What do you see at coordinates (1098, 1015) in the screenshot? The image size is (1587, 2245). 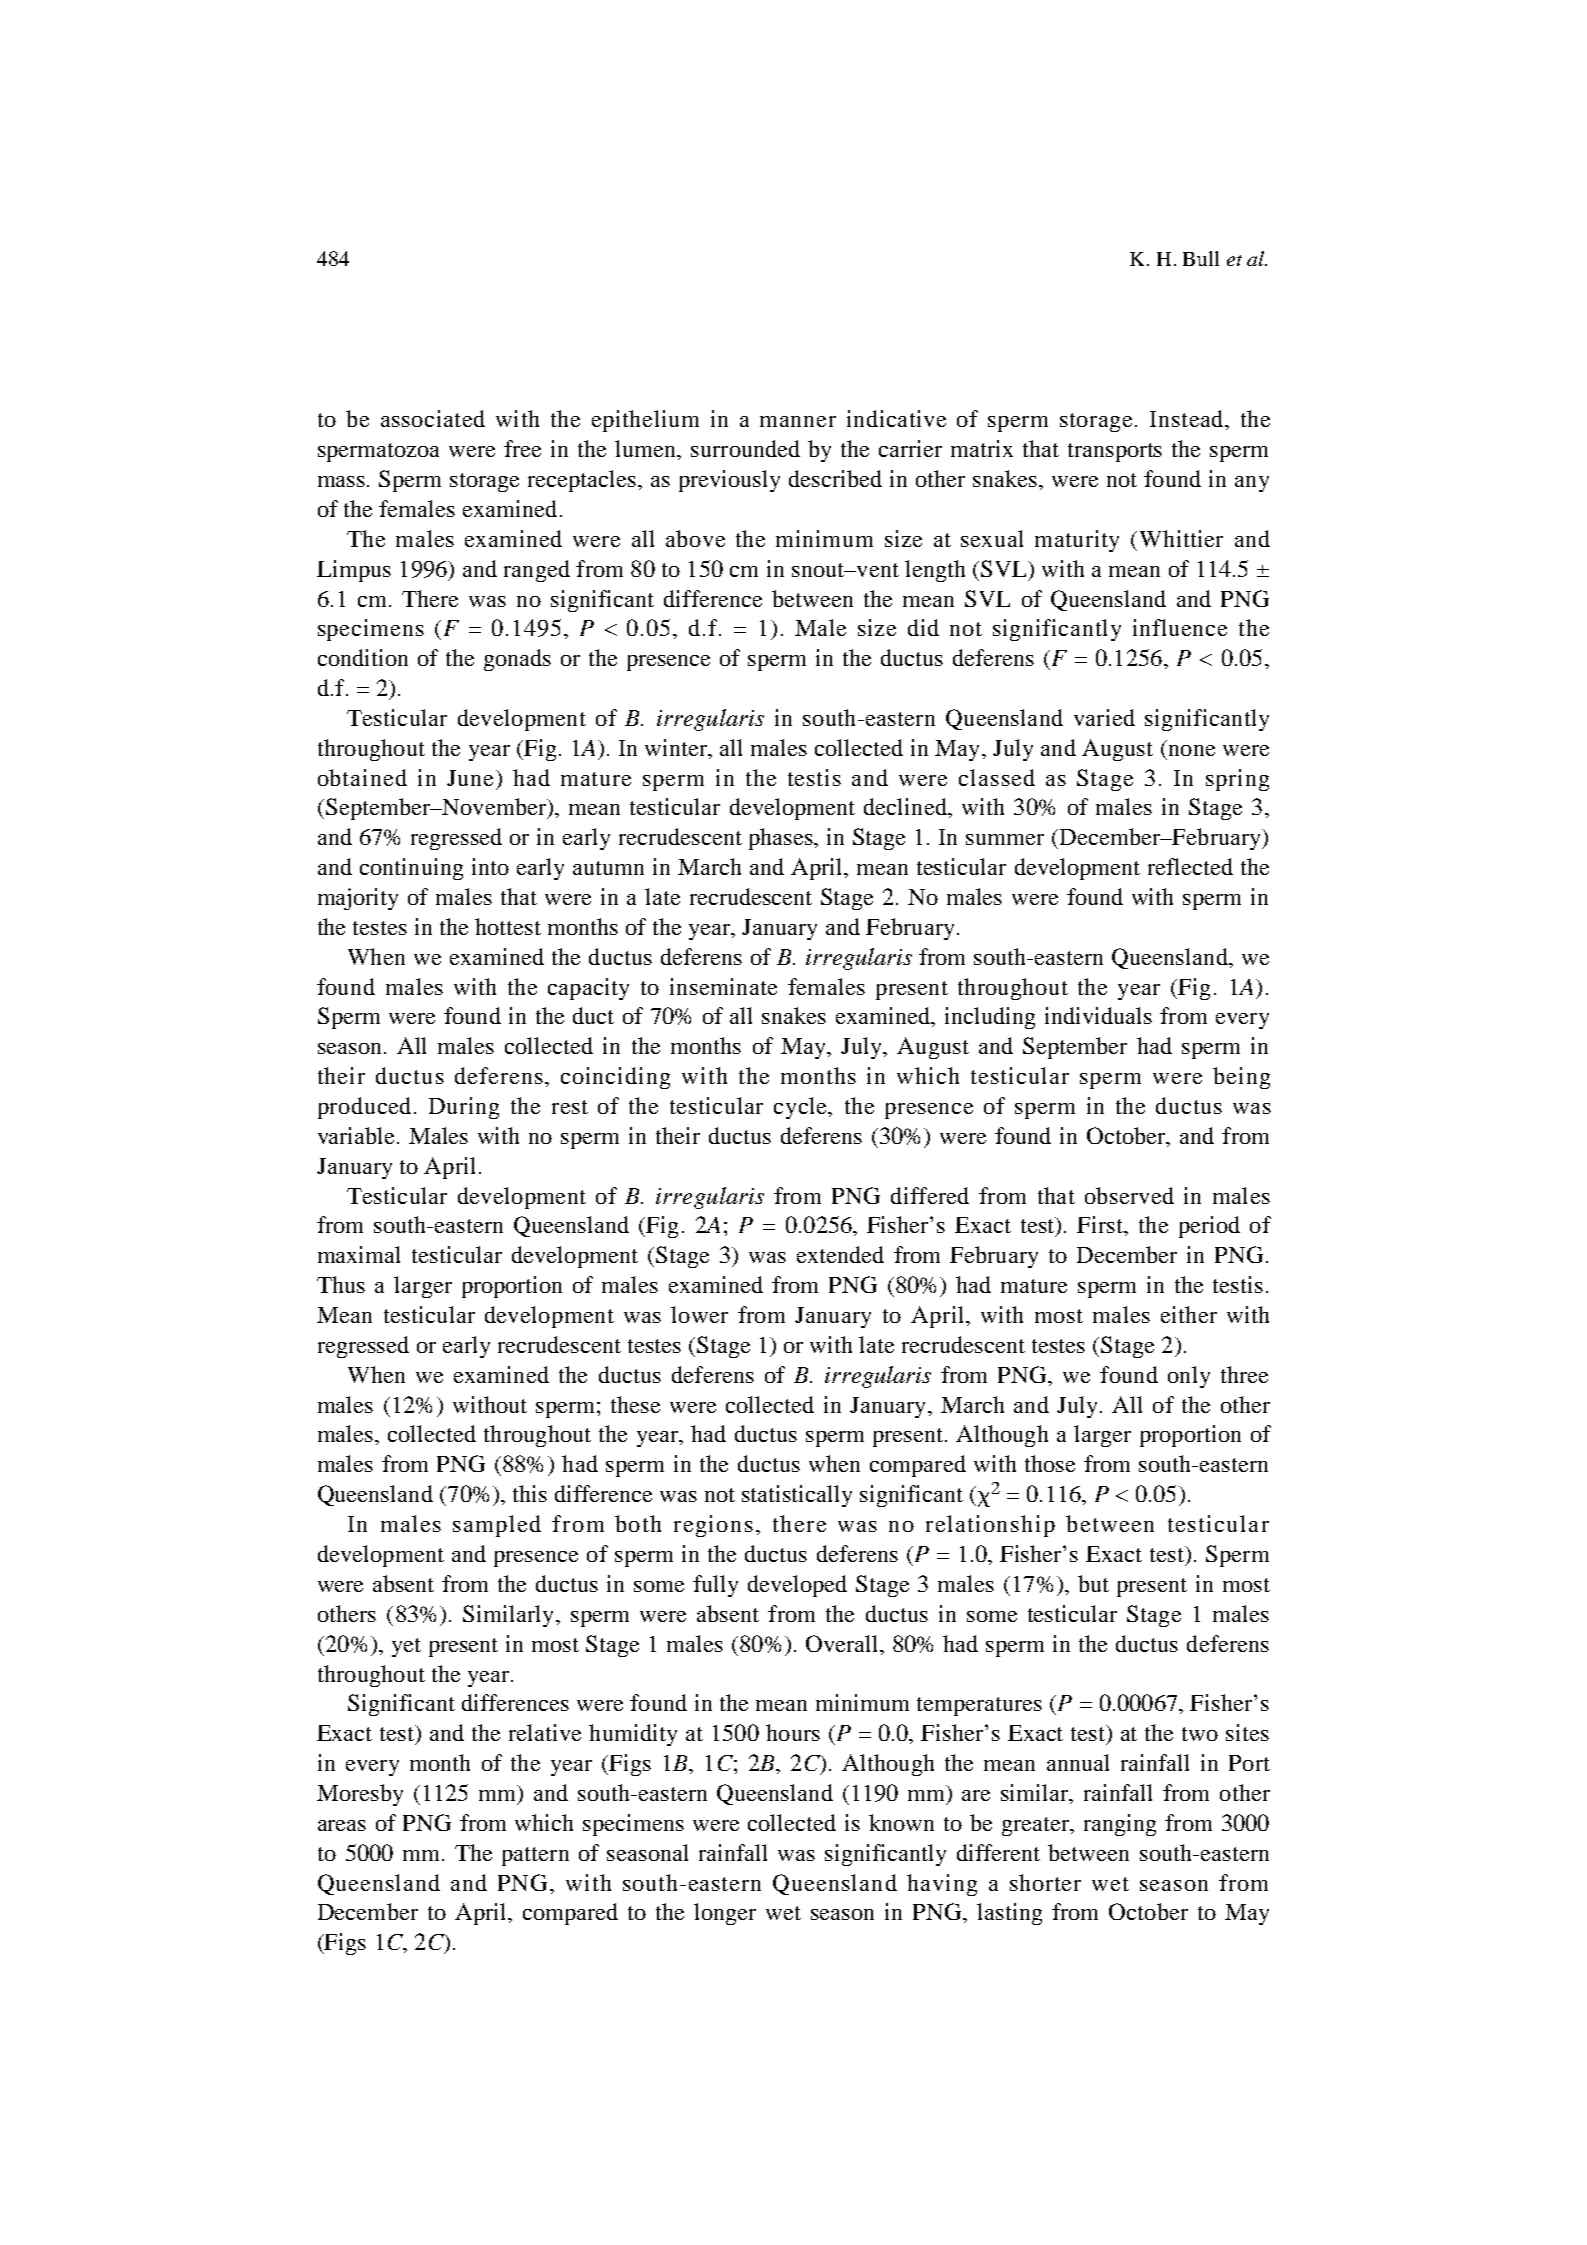 I see `individuals` at bounding box center [1098, 1015].
